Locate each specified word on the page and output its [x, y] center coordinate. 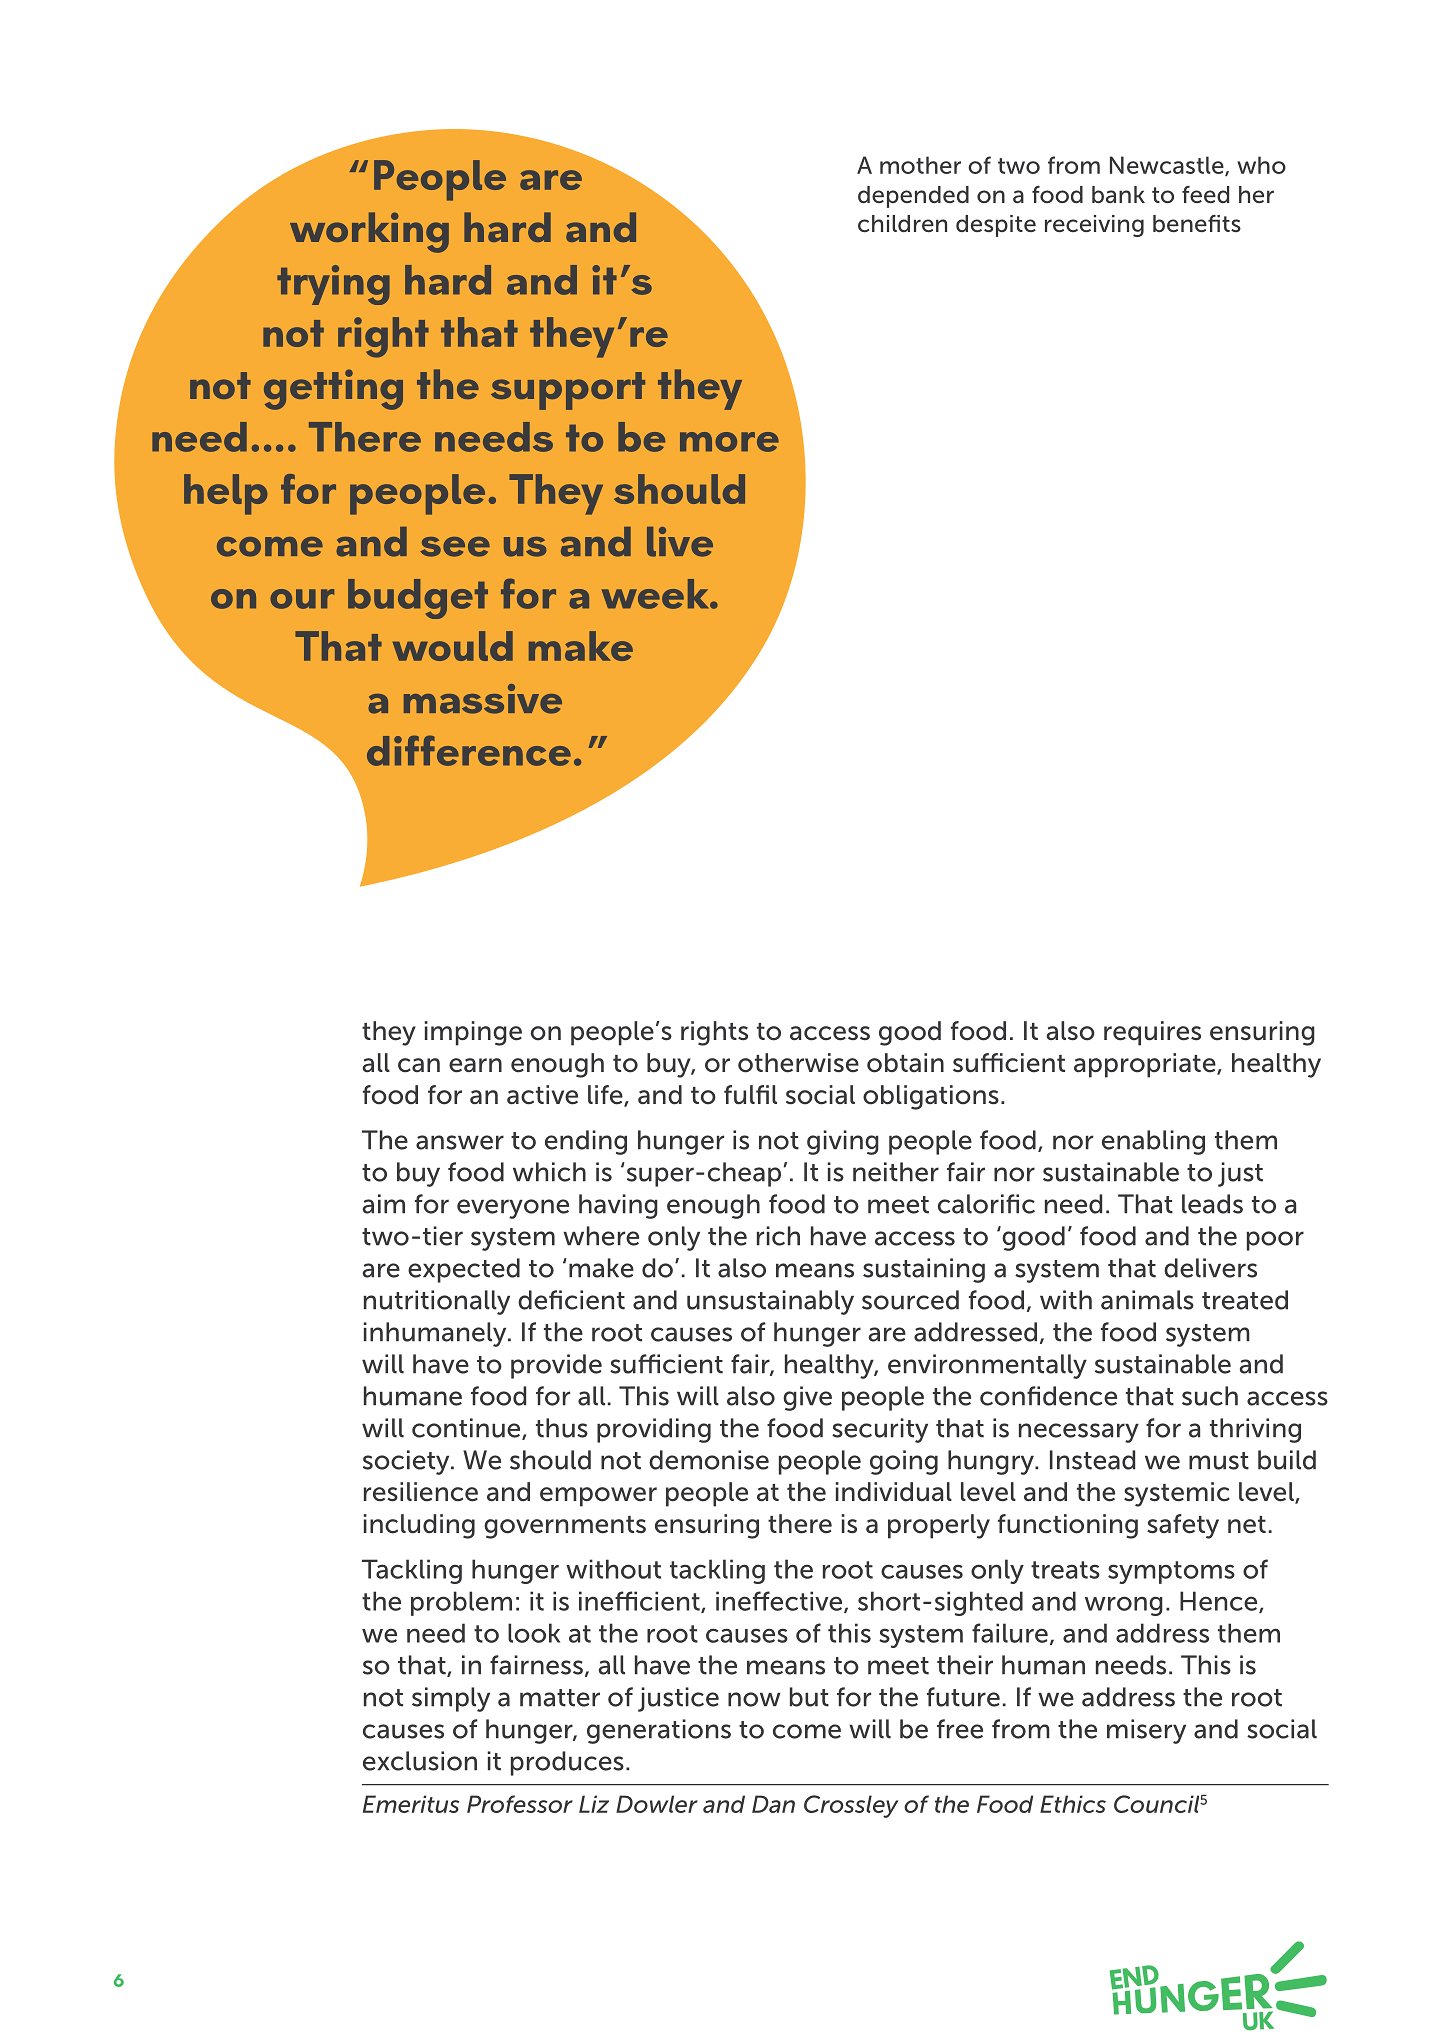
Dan [773, 1804]
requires [1152, 1033]
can [419, 1065]
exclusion [420, 1761]
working [369, 232]
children [902, 224]
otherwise [798, 1063]
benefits [1197, 224]
